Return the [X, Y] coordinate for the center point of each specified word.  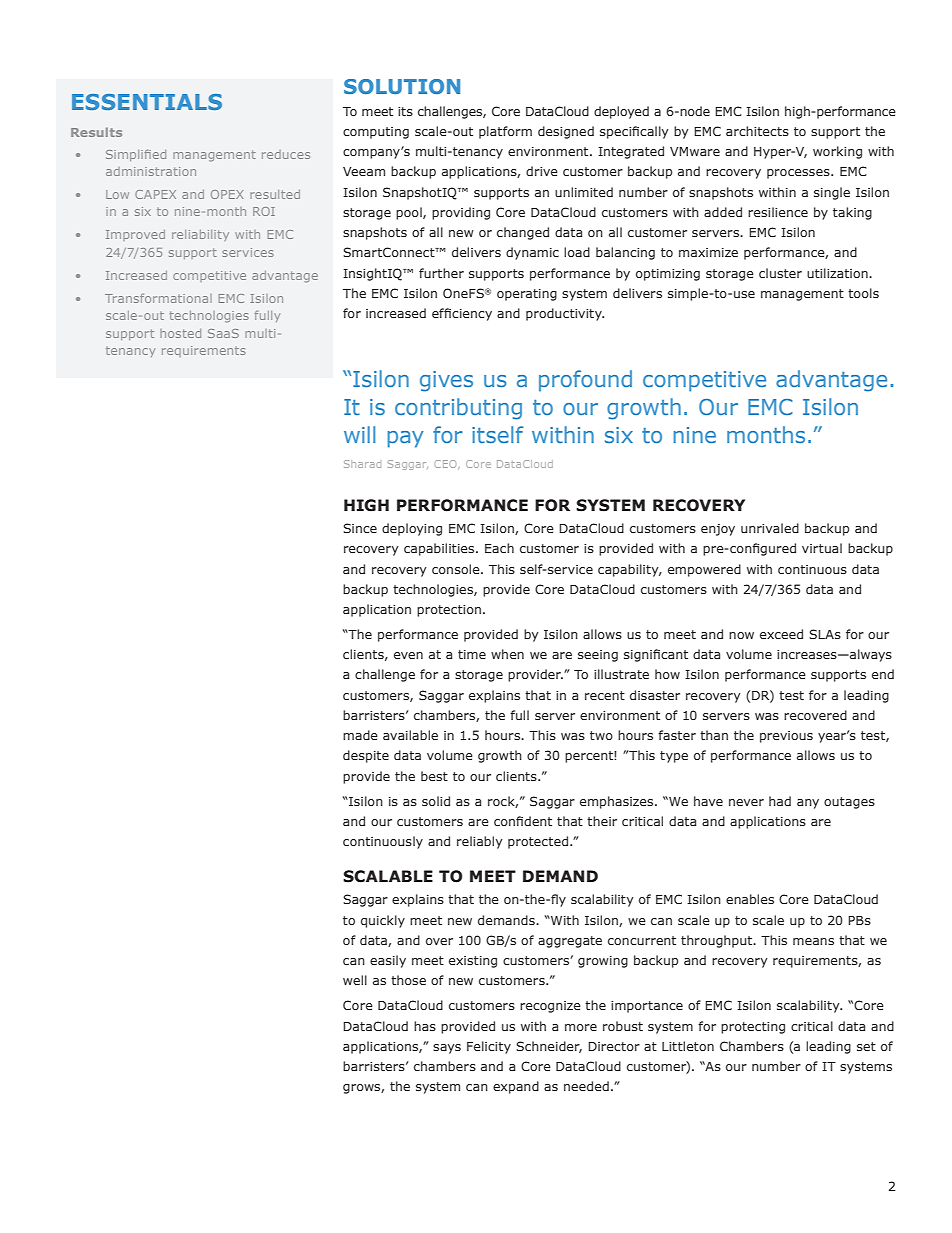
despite [366, 756]
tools [863, 293]
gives [446, 381]
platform [505, 132]
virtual [822, 548]
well [355, 980]
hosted [180, 333]
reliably [480, 842]
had [780, 801]
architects [757, 131]
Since [360, 528]
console [457, 569]
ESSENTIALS [147, 102]
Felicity [489, 1047]
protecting [753, 1028]
